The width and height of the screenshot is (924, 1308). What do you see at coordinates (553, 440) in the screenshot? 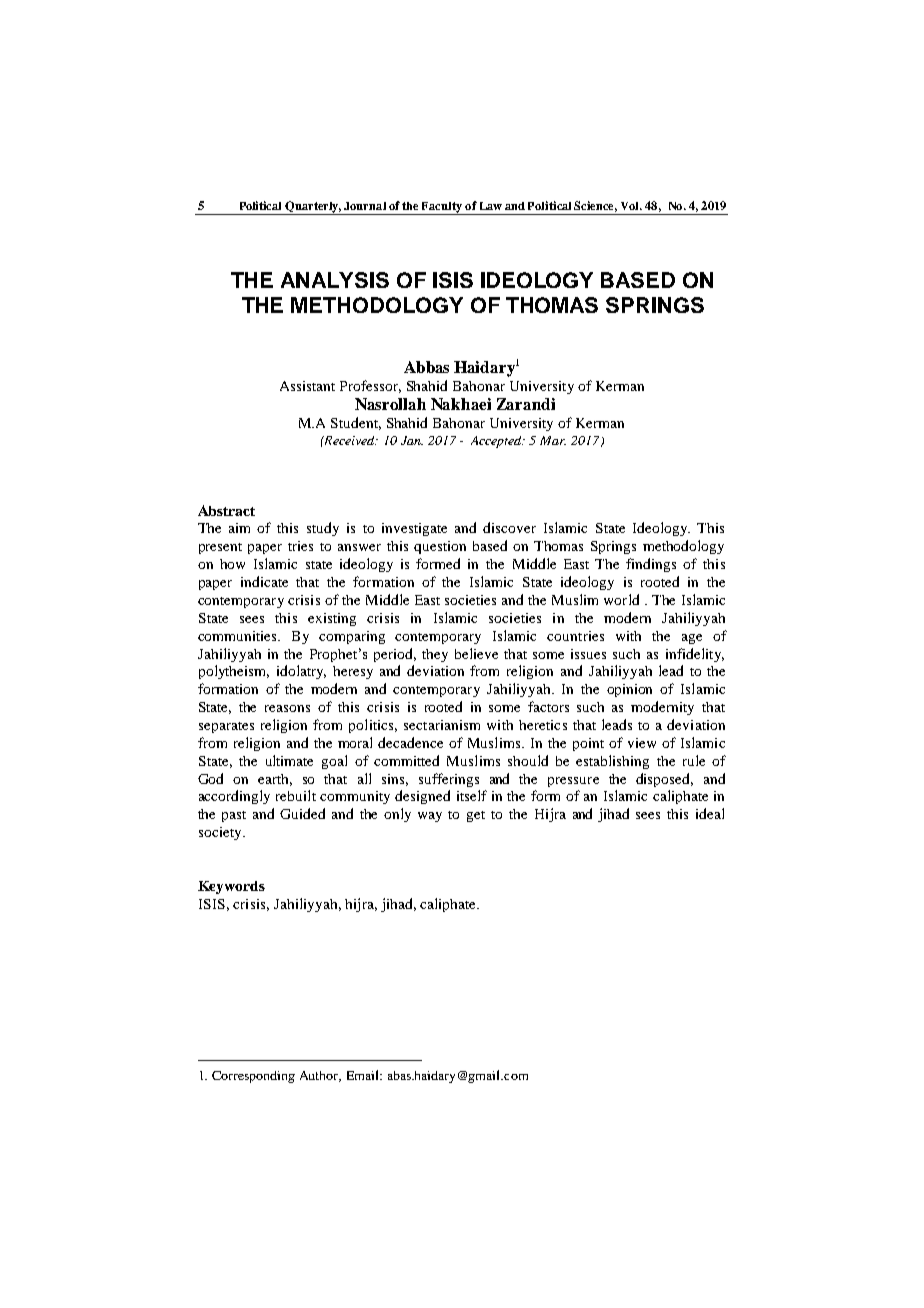
I see `Mar` at bounding box center [553, 440].
